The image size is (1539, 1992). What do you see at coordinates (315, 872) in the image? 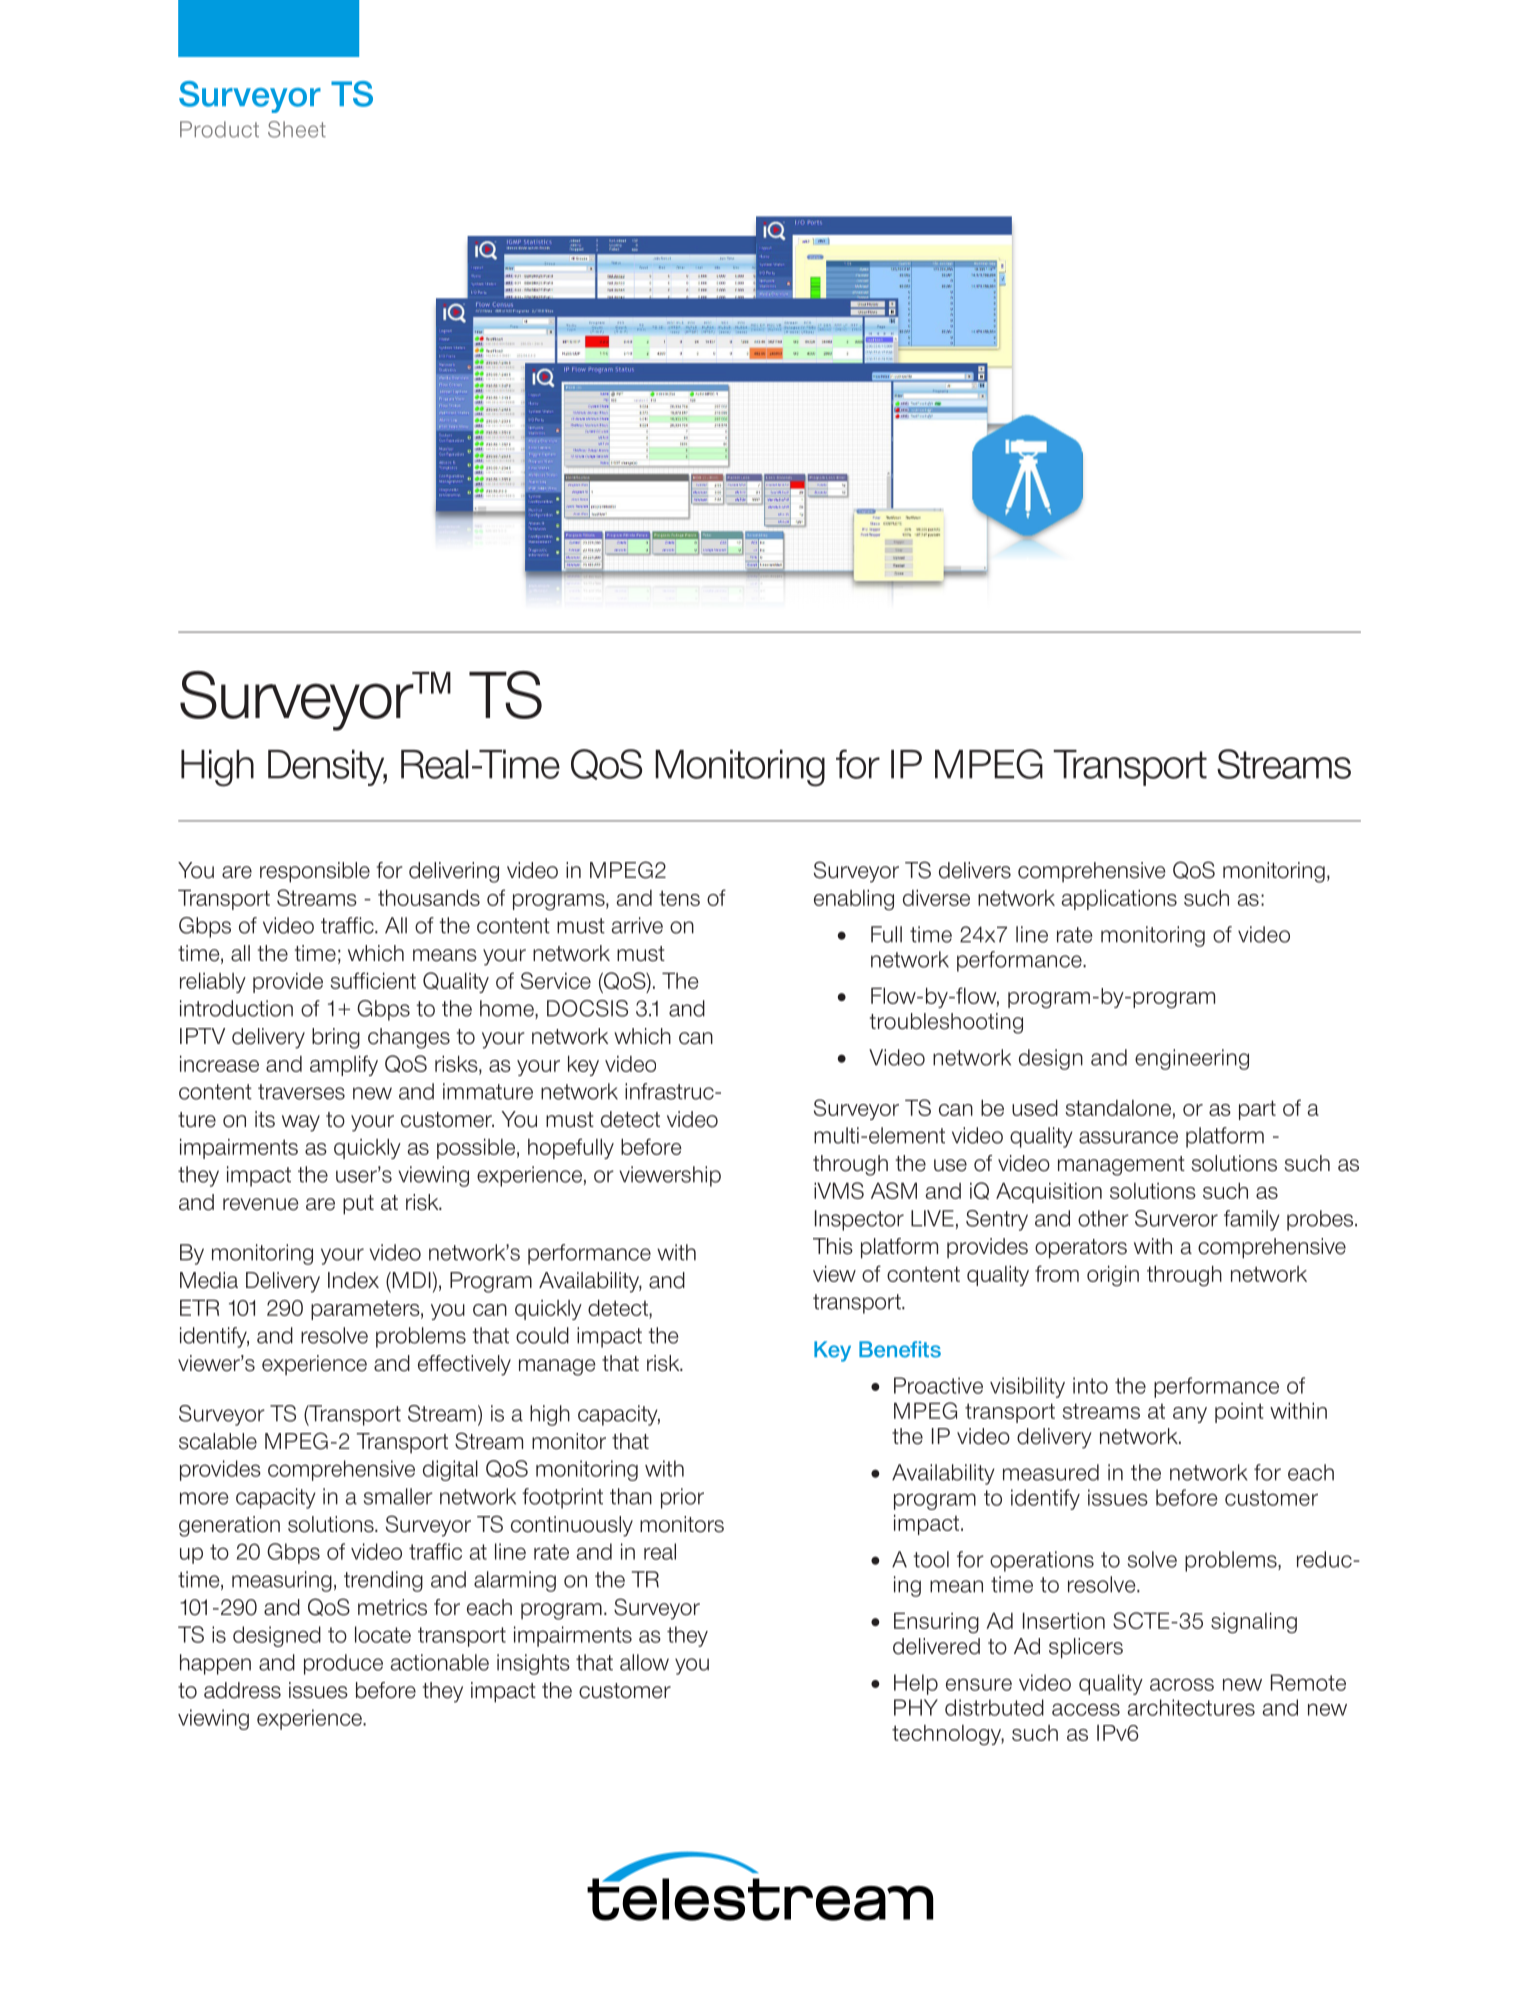
I see `responsible` at bounding box center [315, 872].
